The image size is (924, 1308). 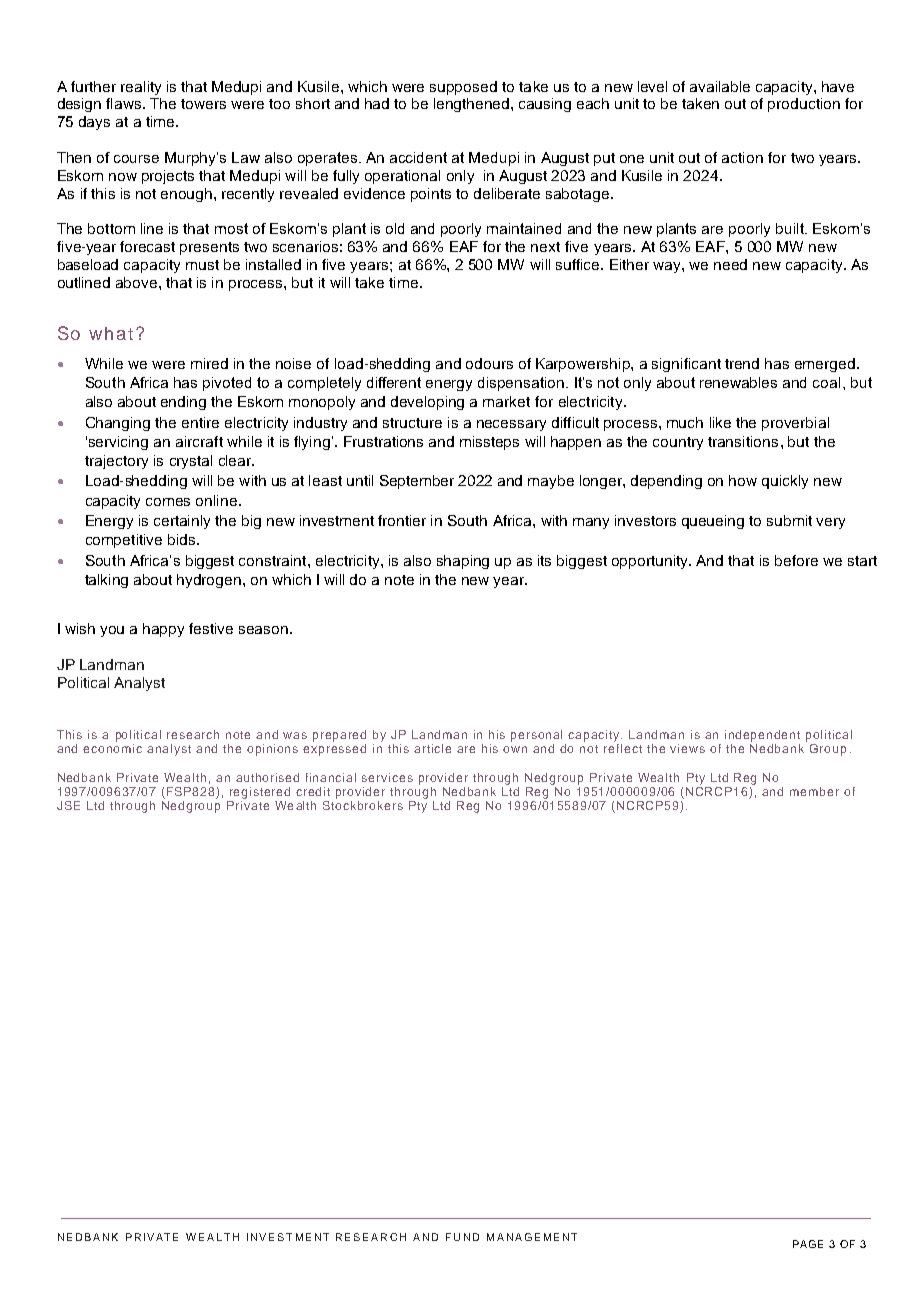 I want to click on happy, so click(x=163, y=630).
